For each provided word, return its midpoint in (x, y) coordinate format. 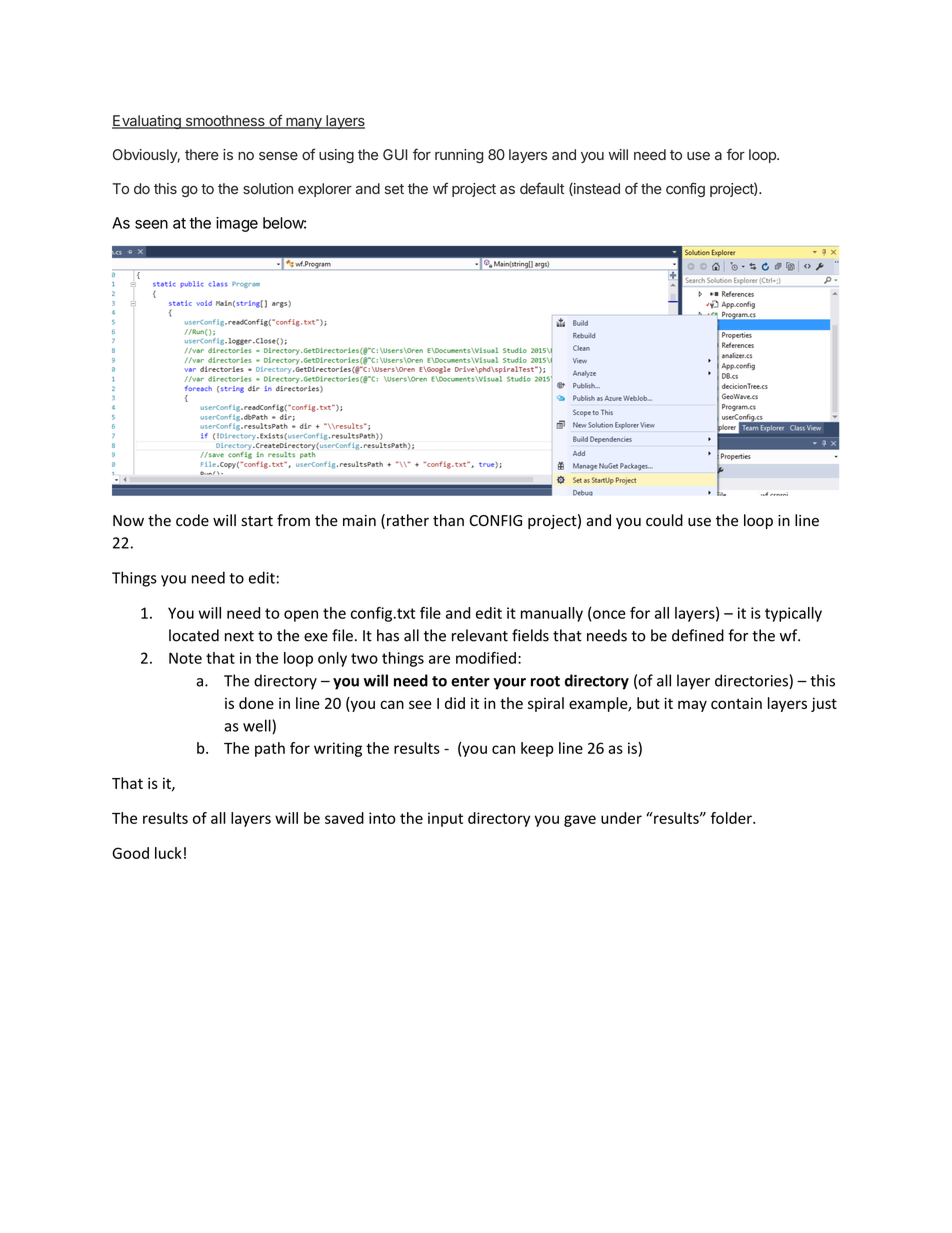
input (445, 819)
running (459, 156)
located (194, 635)
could (664, 520)
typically (793, 614)
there (202, 154)
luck (168, 853)
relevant (480, 635)
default (542, 188)
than (448, 520)
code (192, 520)
